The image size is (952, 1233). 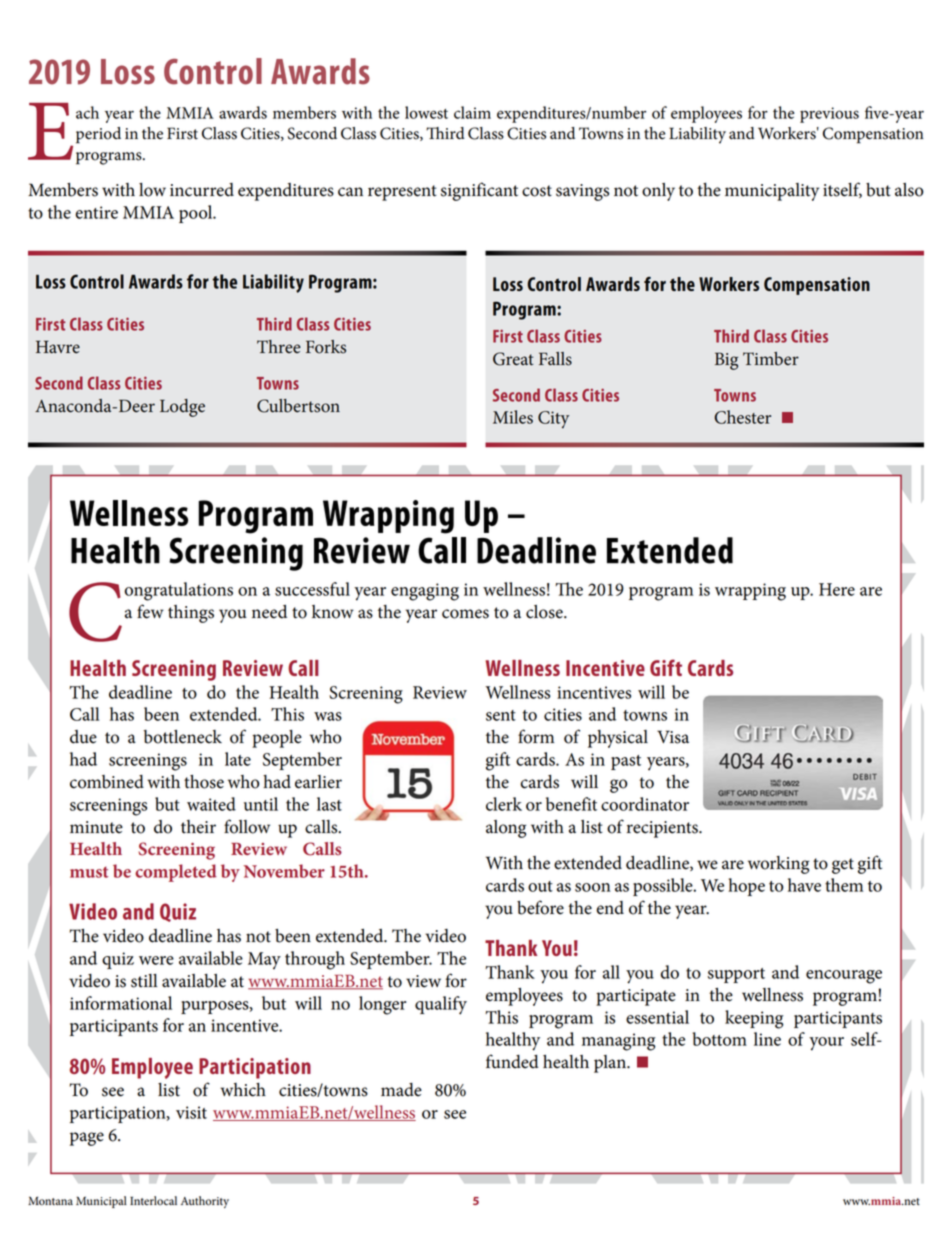 I want to click on your, so click(x=826, y=1044).
